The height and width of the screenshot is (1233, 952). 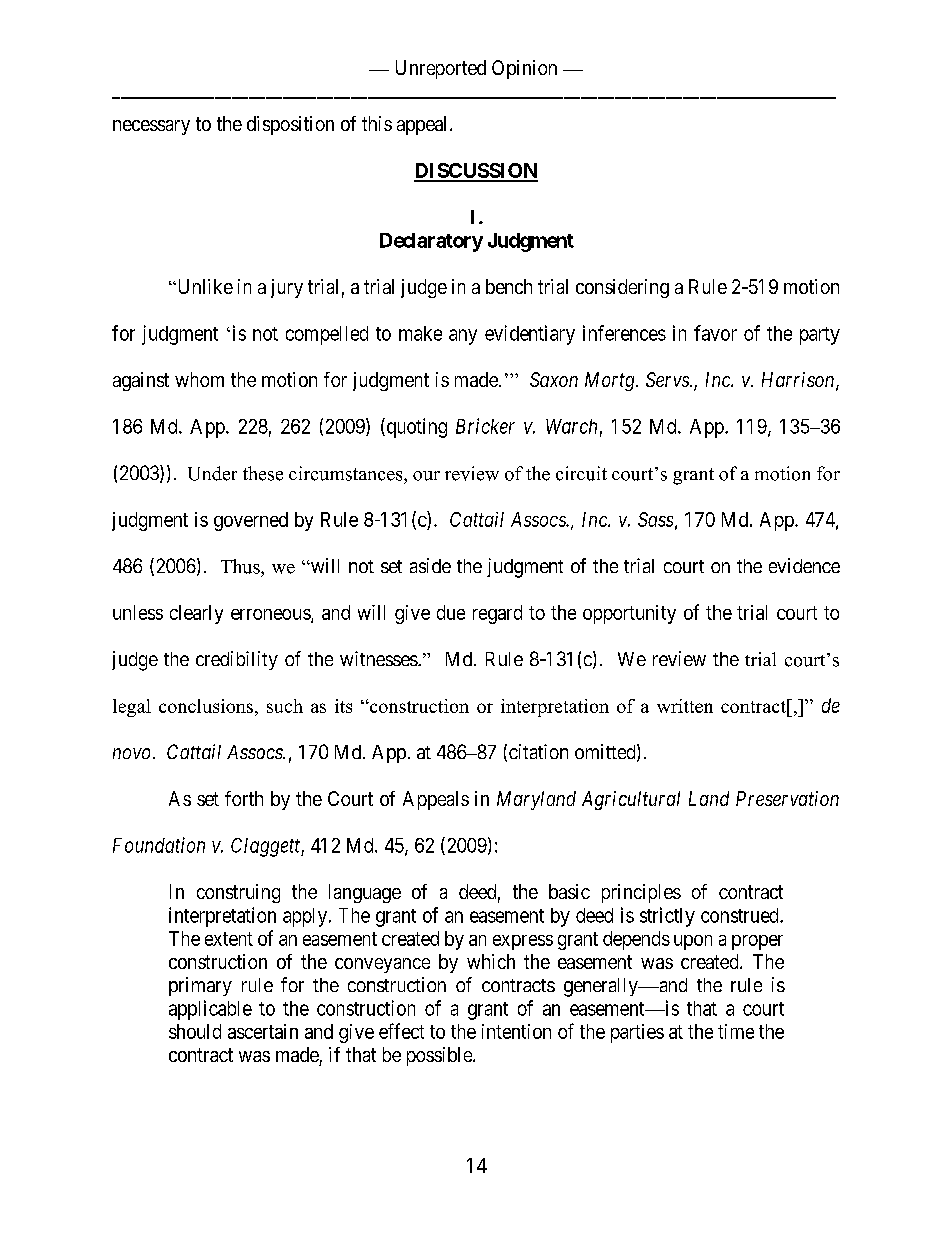 What do you see at coordinates (199, 379) in the screenshot?
I see `whom` at bounding box center [199, 379].
